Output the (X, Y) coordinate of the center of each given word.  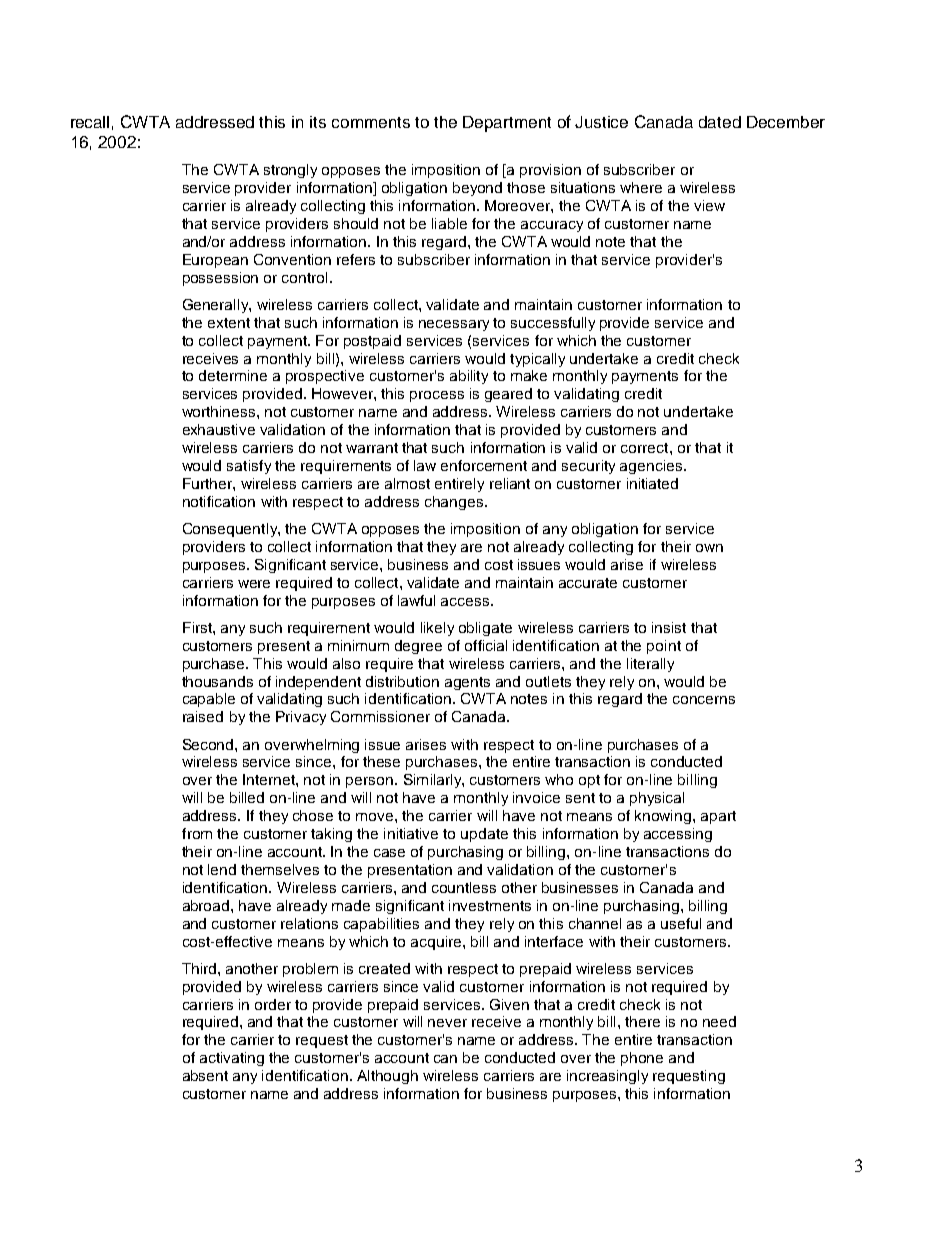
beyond (477, 189)
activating (232, 1059)
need (719, 1021)
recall (90, 122)
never (447, 1023)
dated (720, 122)
